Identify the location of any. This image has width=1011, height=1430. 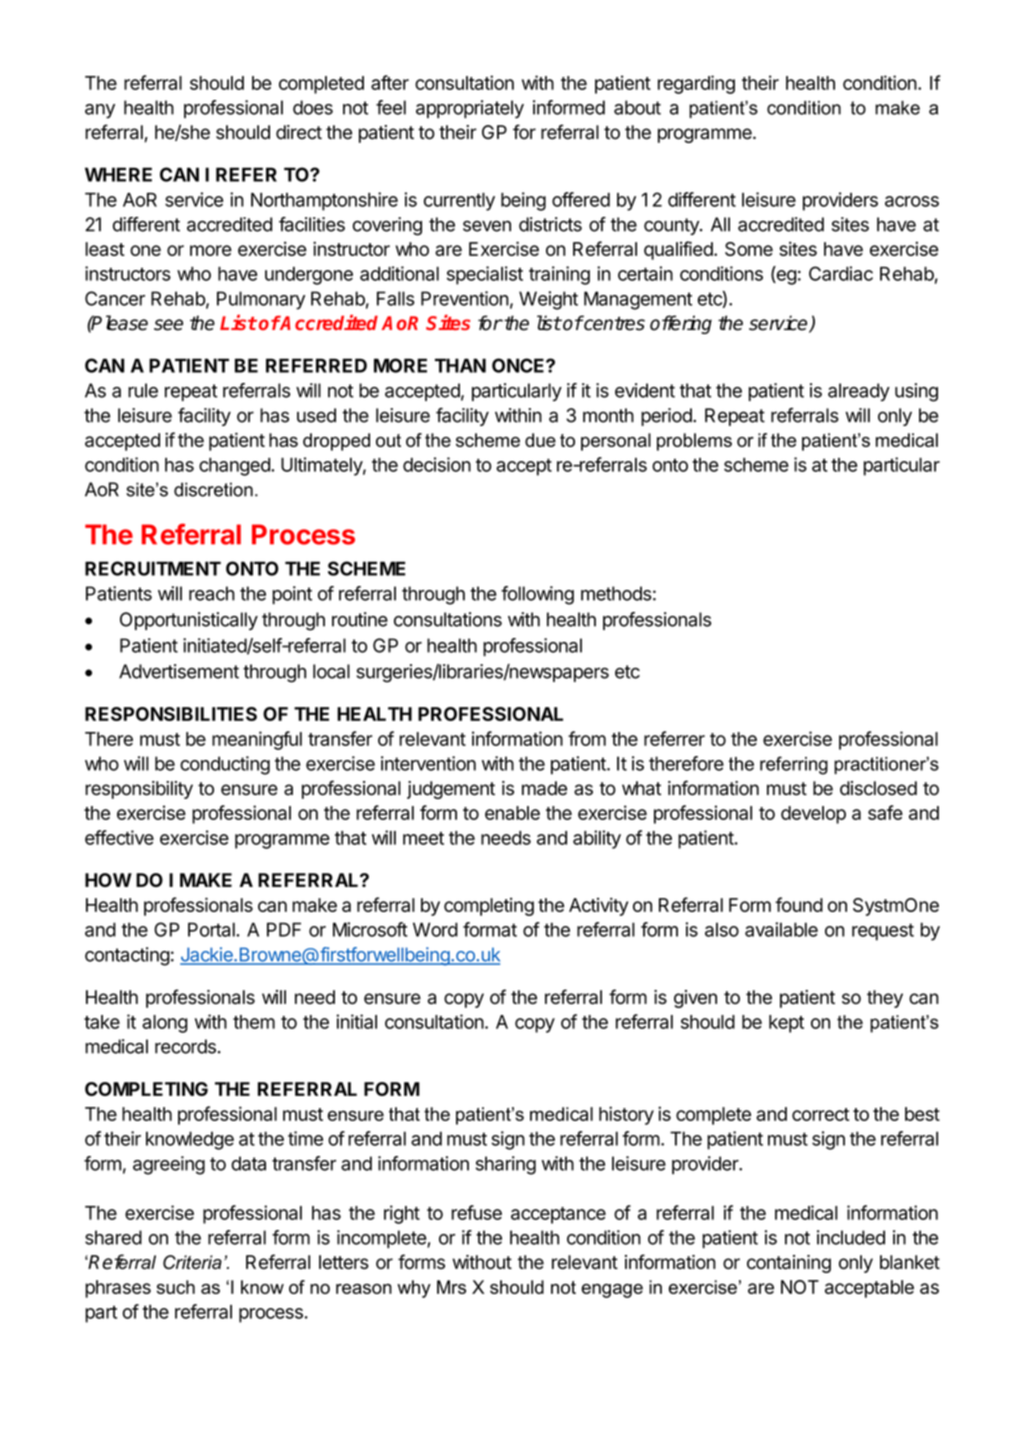
(100, 111).
